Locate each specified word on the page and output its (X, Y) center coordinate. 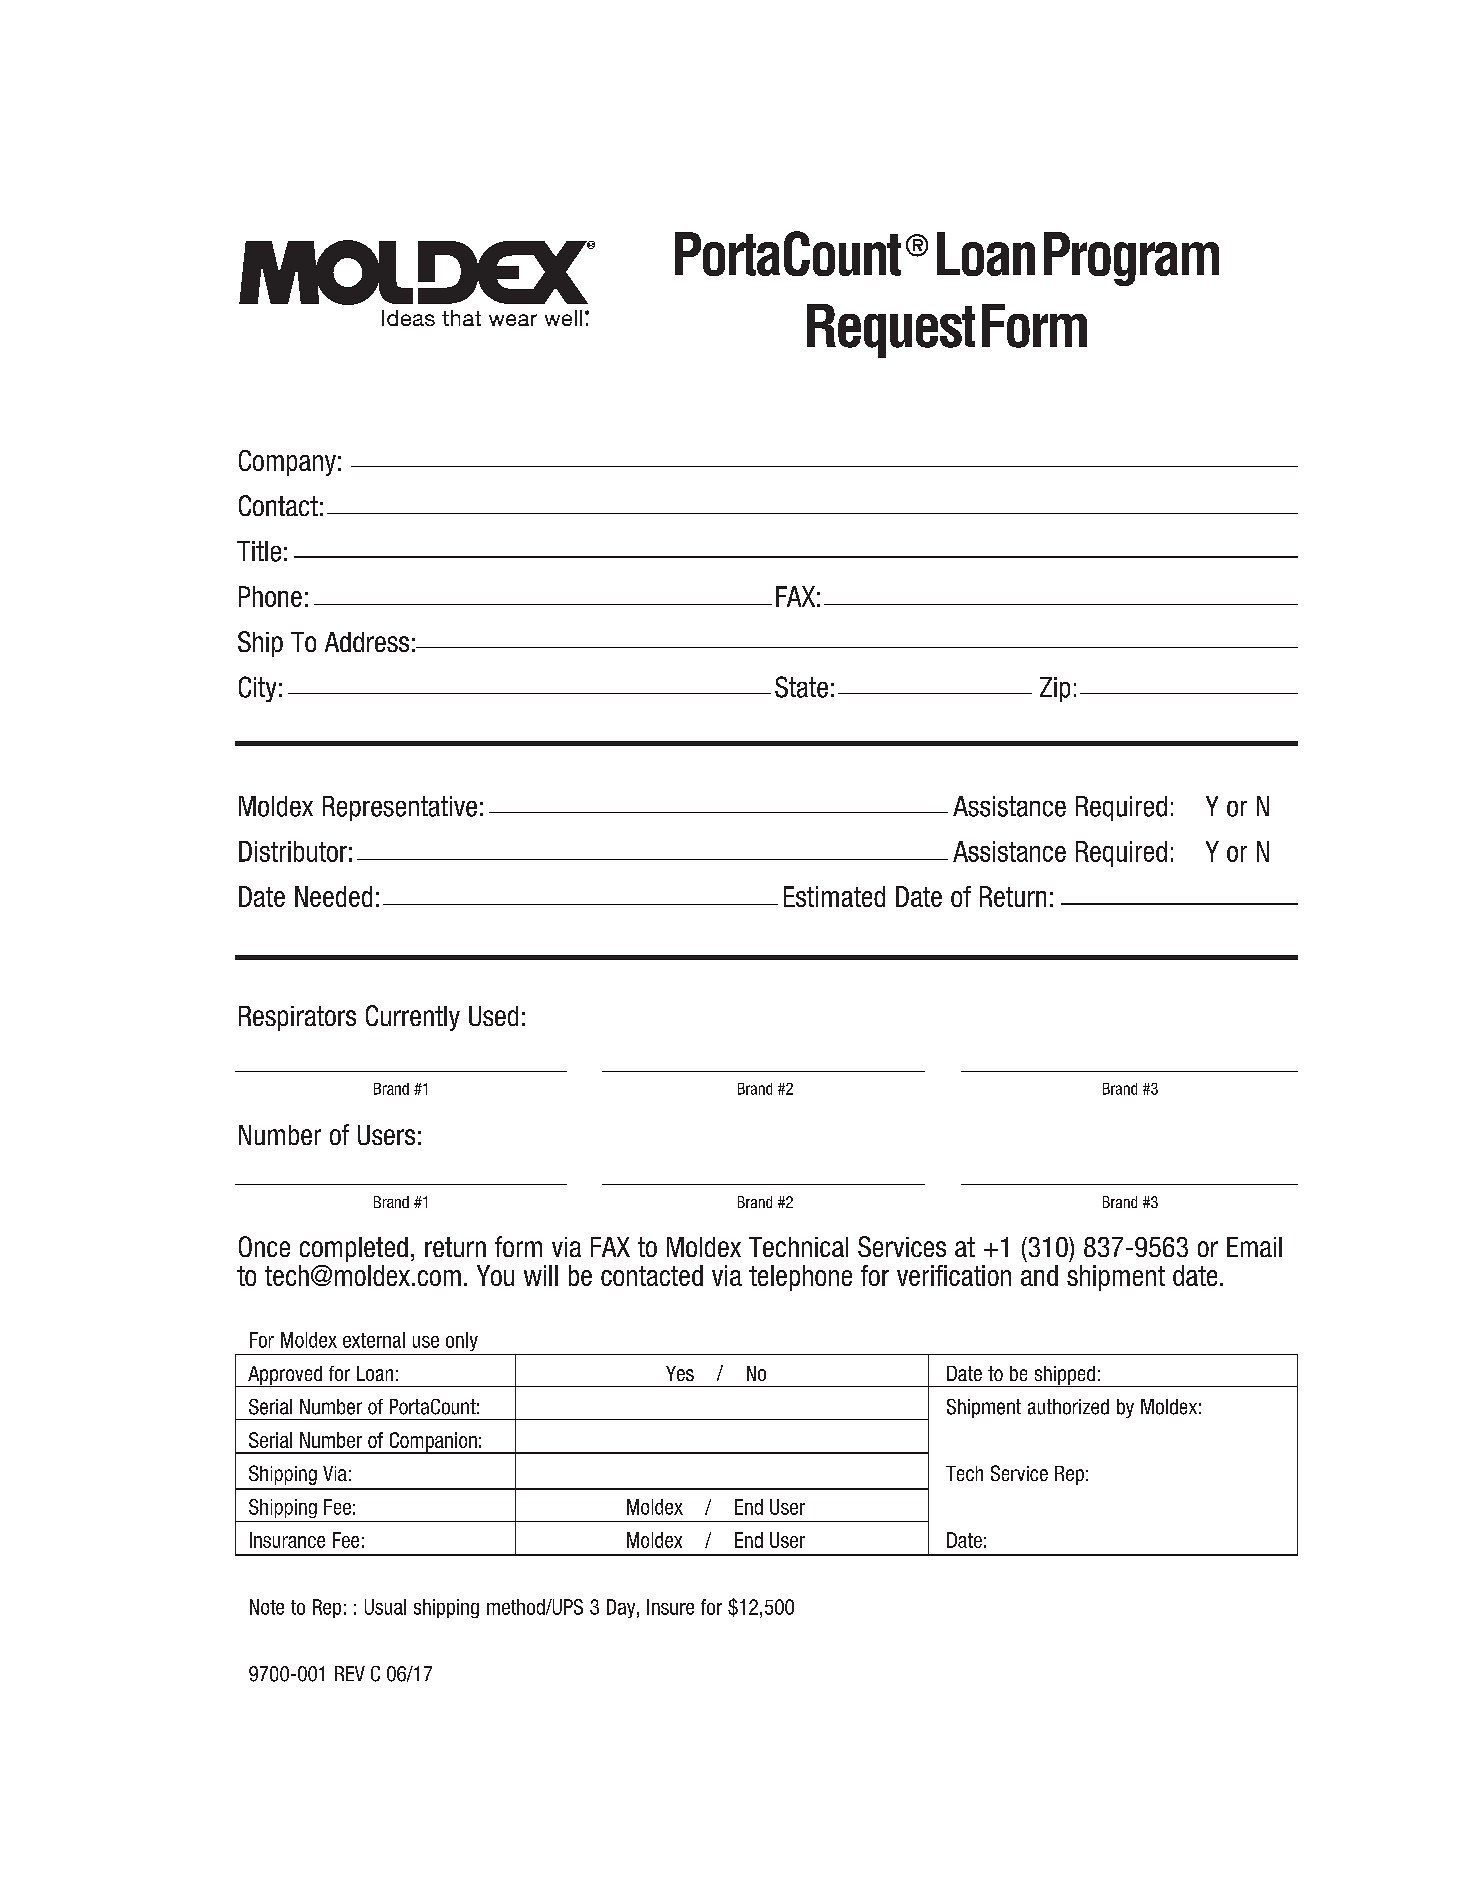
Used (493, 1016)
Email (1254, 1247)
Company (287, 463)
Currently (413, 1018)
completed (354, 1249)
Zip (1055, 689)
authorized (1068, 1407)
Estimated (834, 896)
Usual (385, 1607)
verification (954, 1275)
